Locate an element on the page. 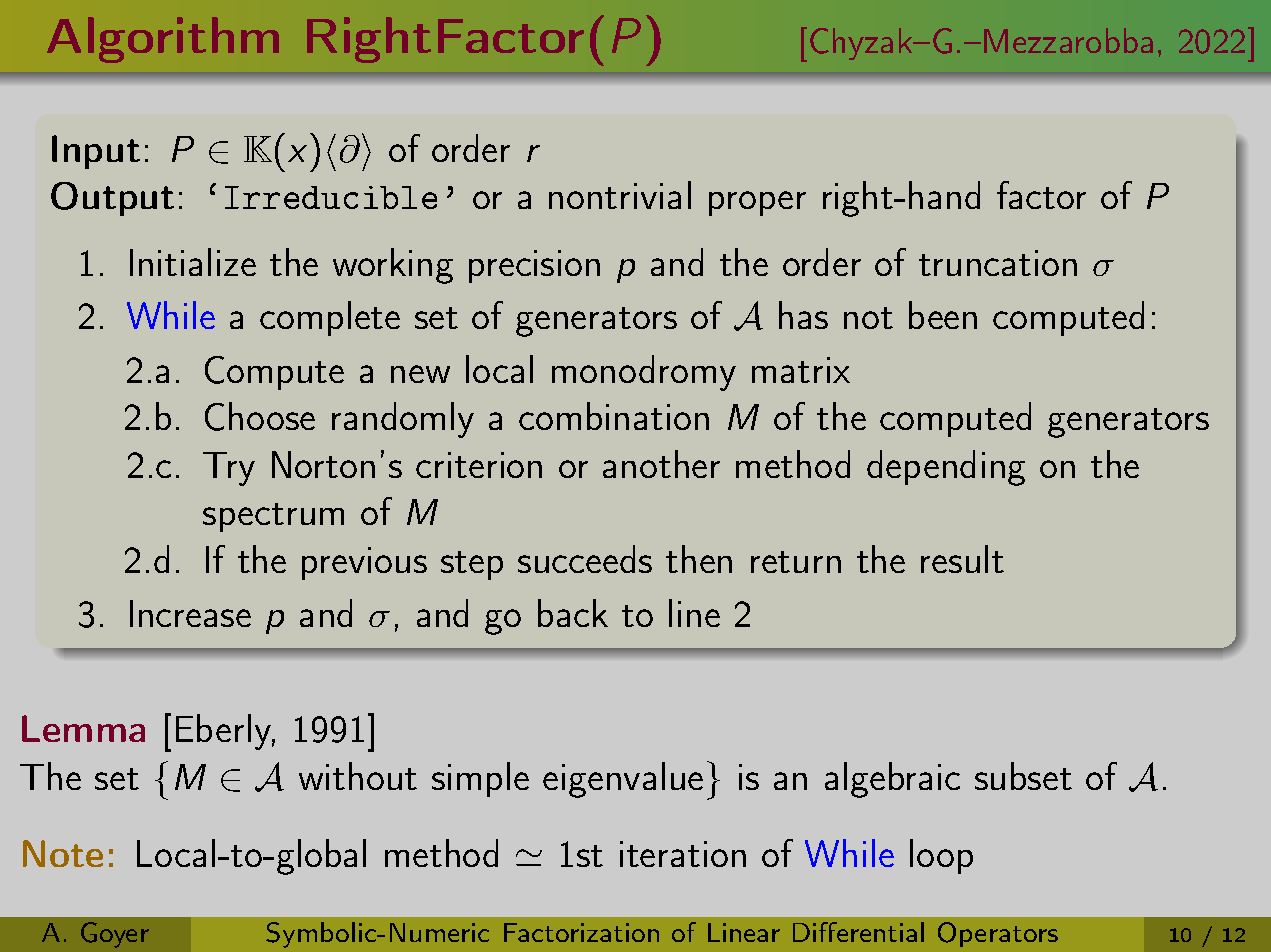  nontrivial is located at coordinates (620, 195).
